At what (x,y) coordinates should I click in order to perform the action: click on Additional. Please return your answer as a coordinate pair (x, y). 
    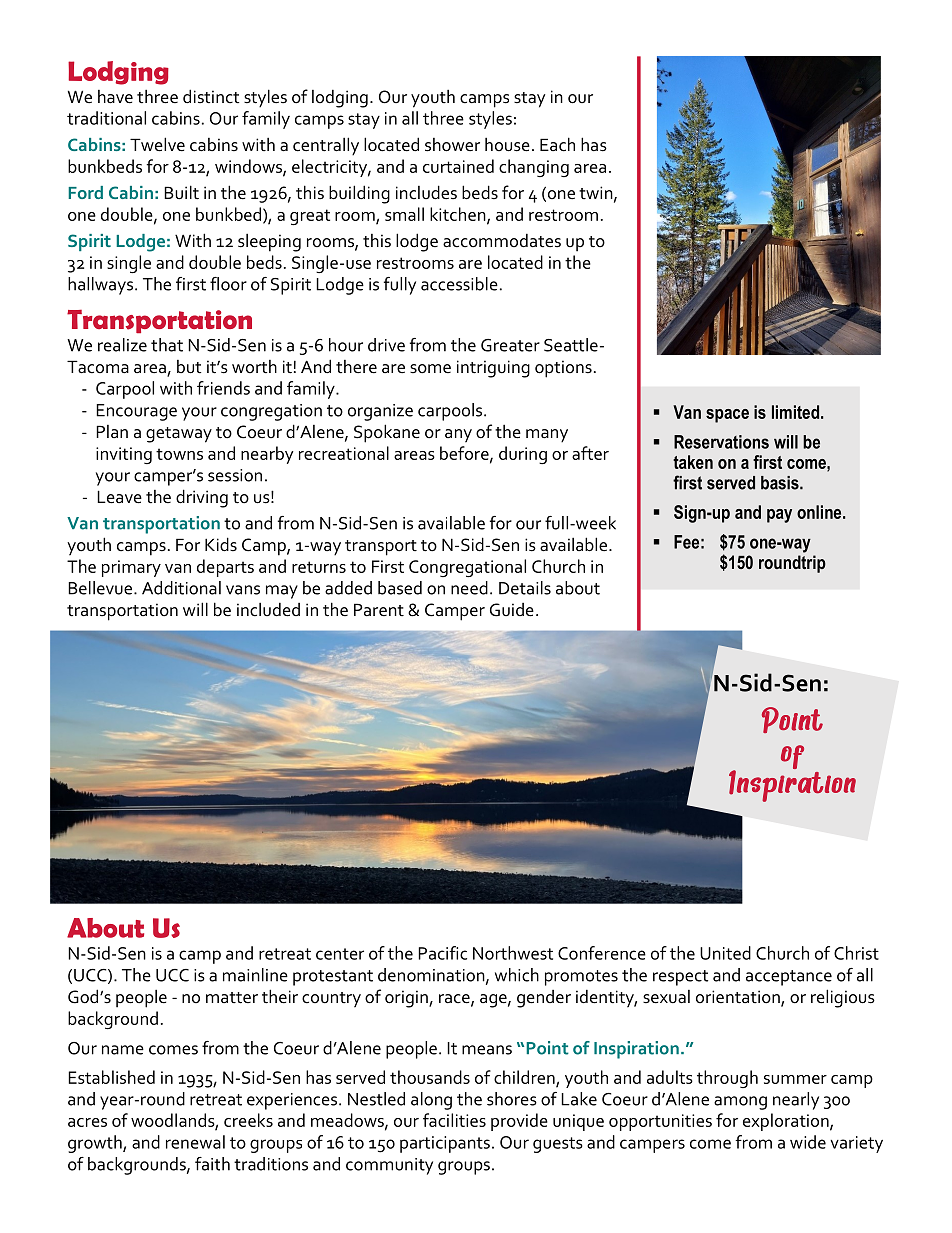
    Looking at the image, I should click on (181, 588).
